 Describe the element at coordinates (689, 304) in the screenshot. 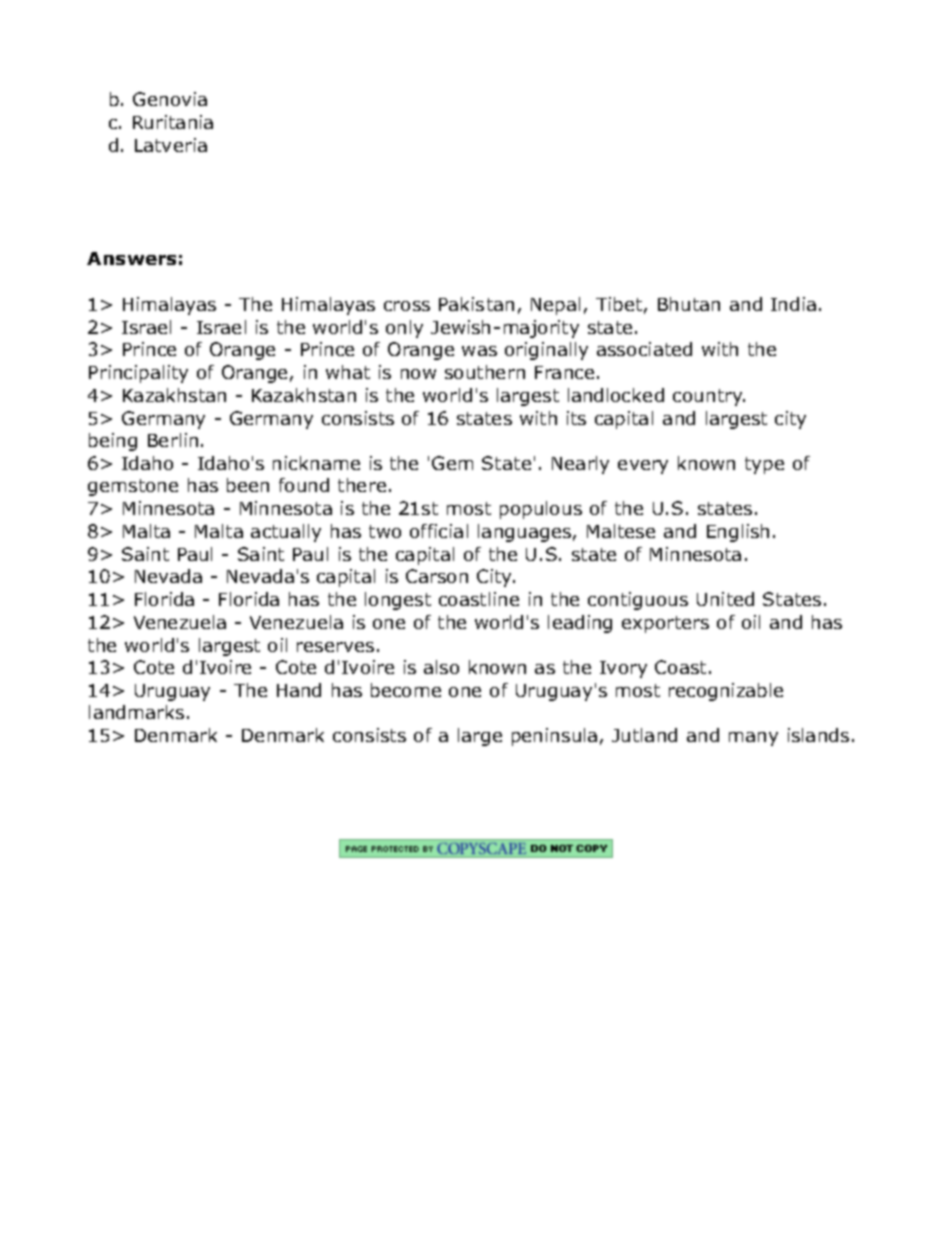

I see `Bhutan` at that location.
